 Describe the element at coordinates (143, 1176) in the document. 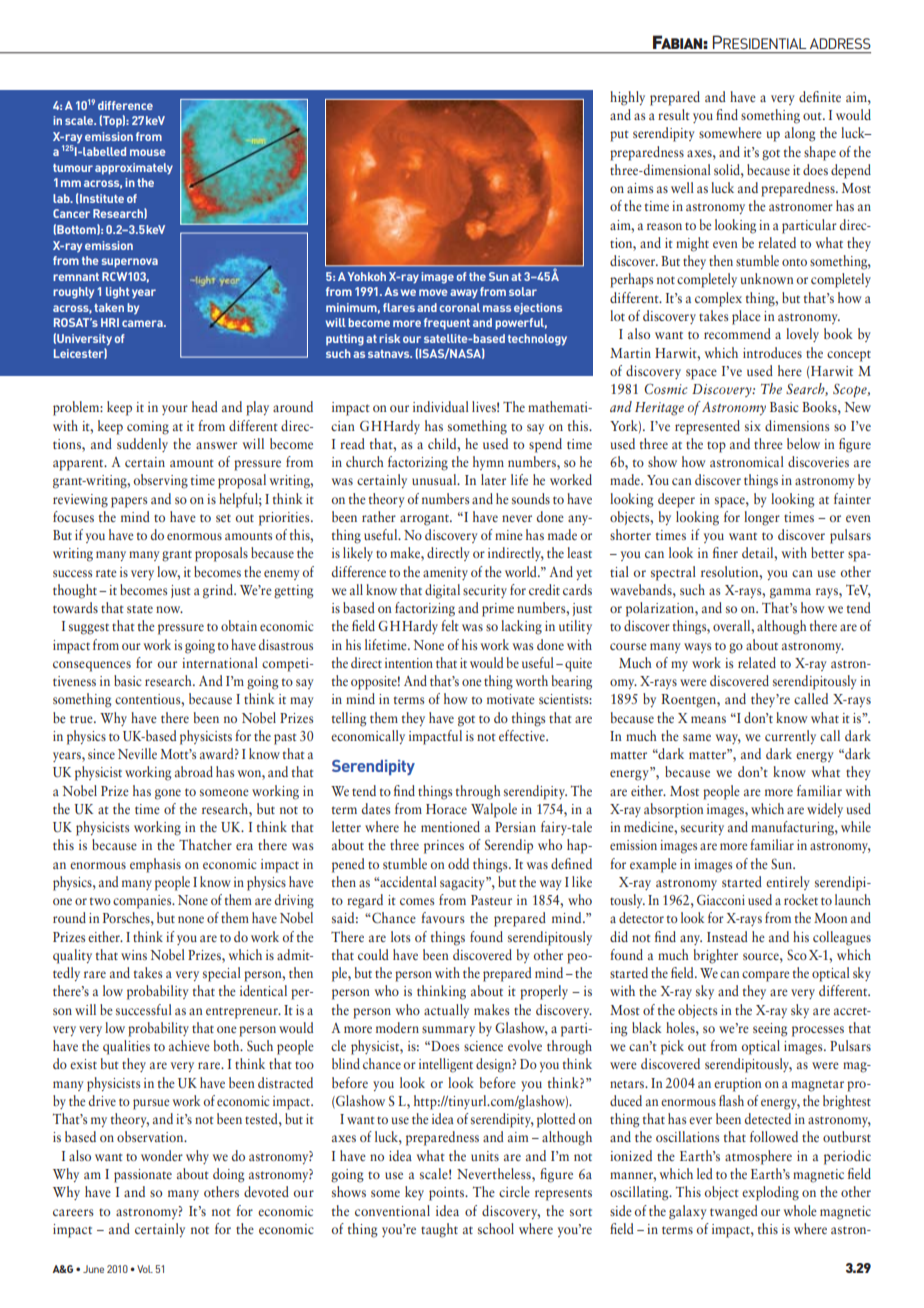

I see `passionate` at that location.
